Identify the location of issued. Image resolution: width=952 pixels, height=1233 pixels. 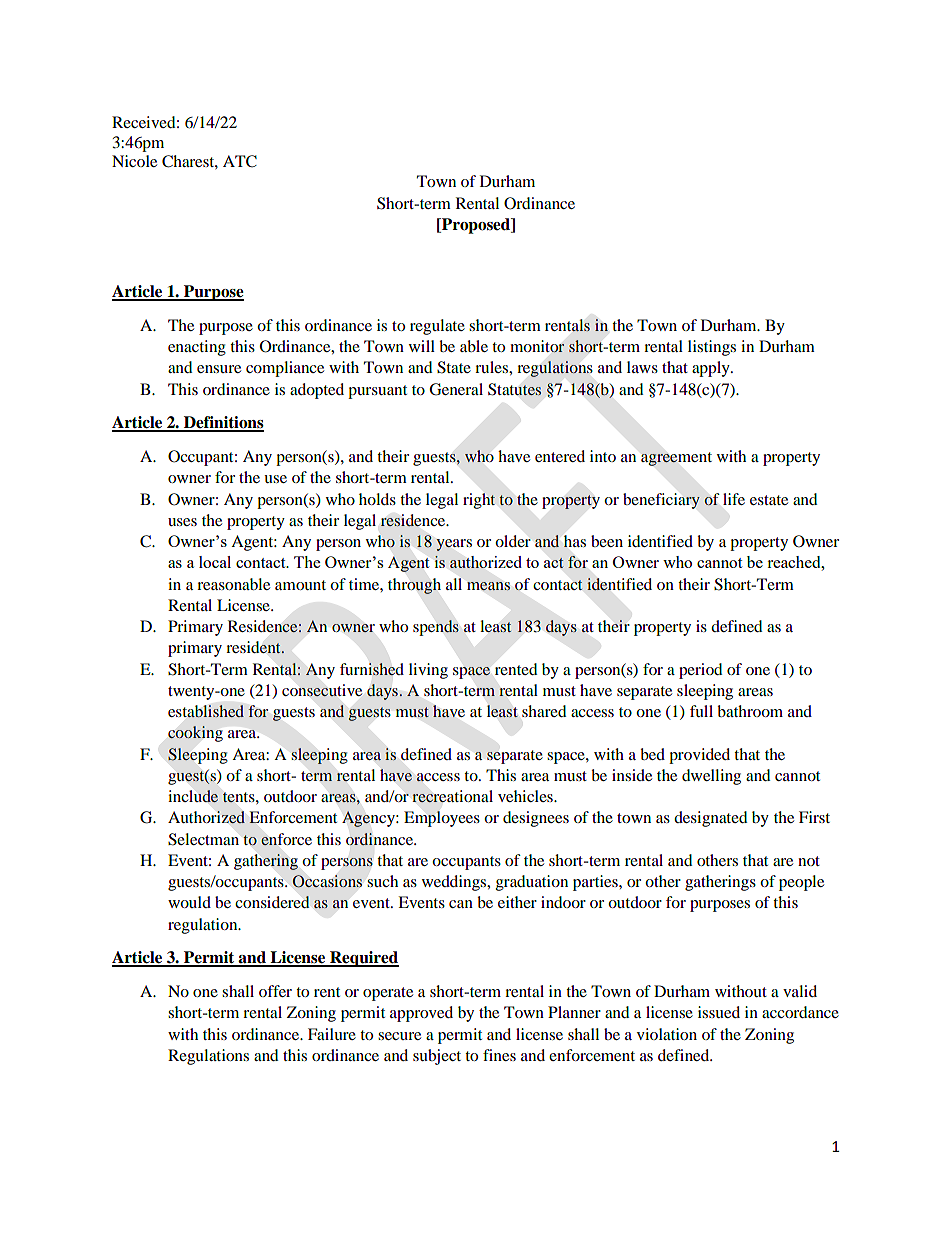
(719, 1012).
